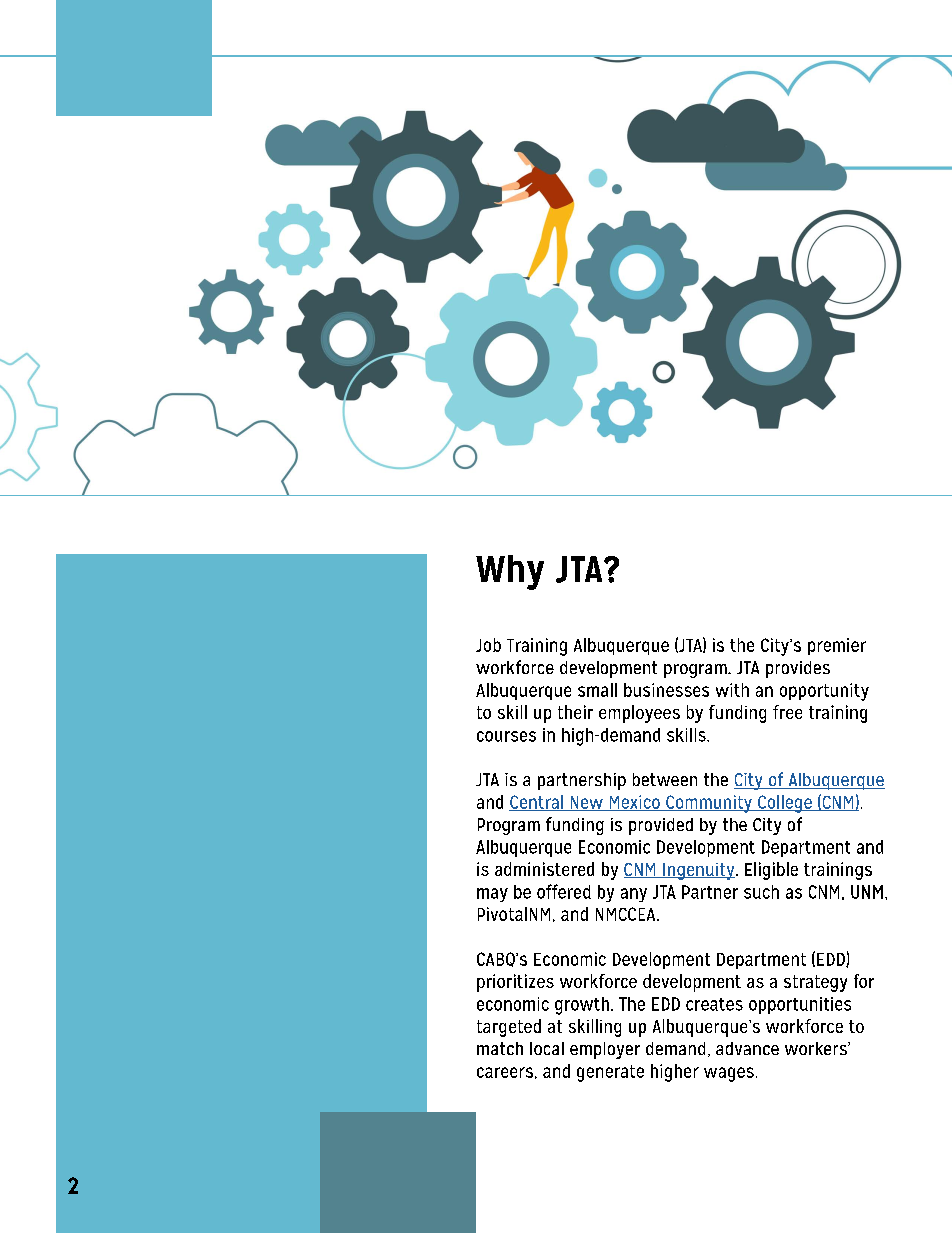 This screenshot has width=952, height=1233. I want to click on employees, so click(639, 714).
